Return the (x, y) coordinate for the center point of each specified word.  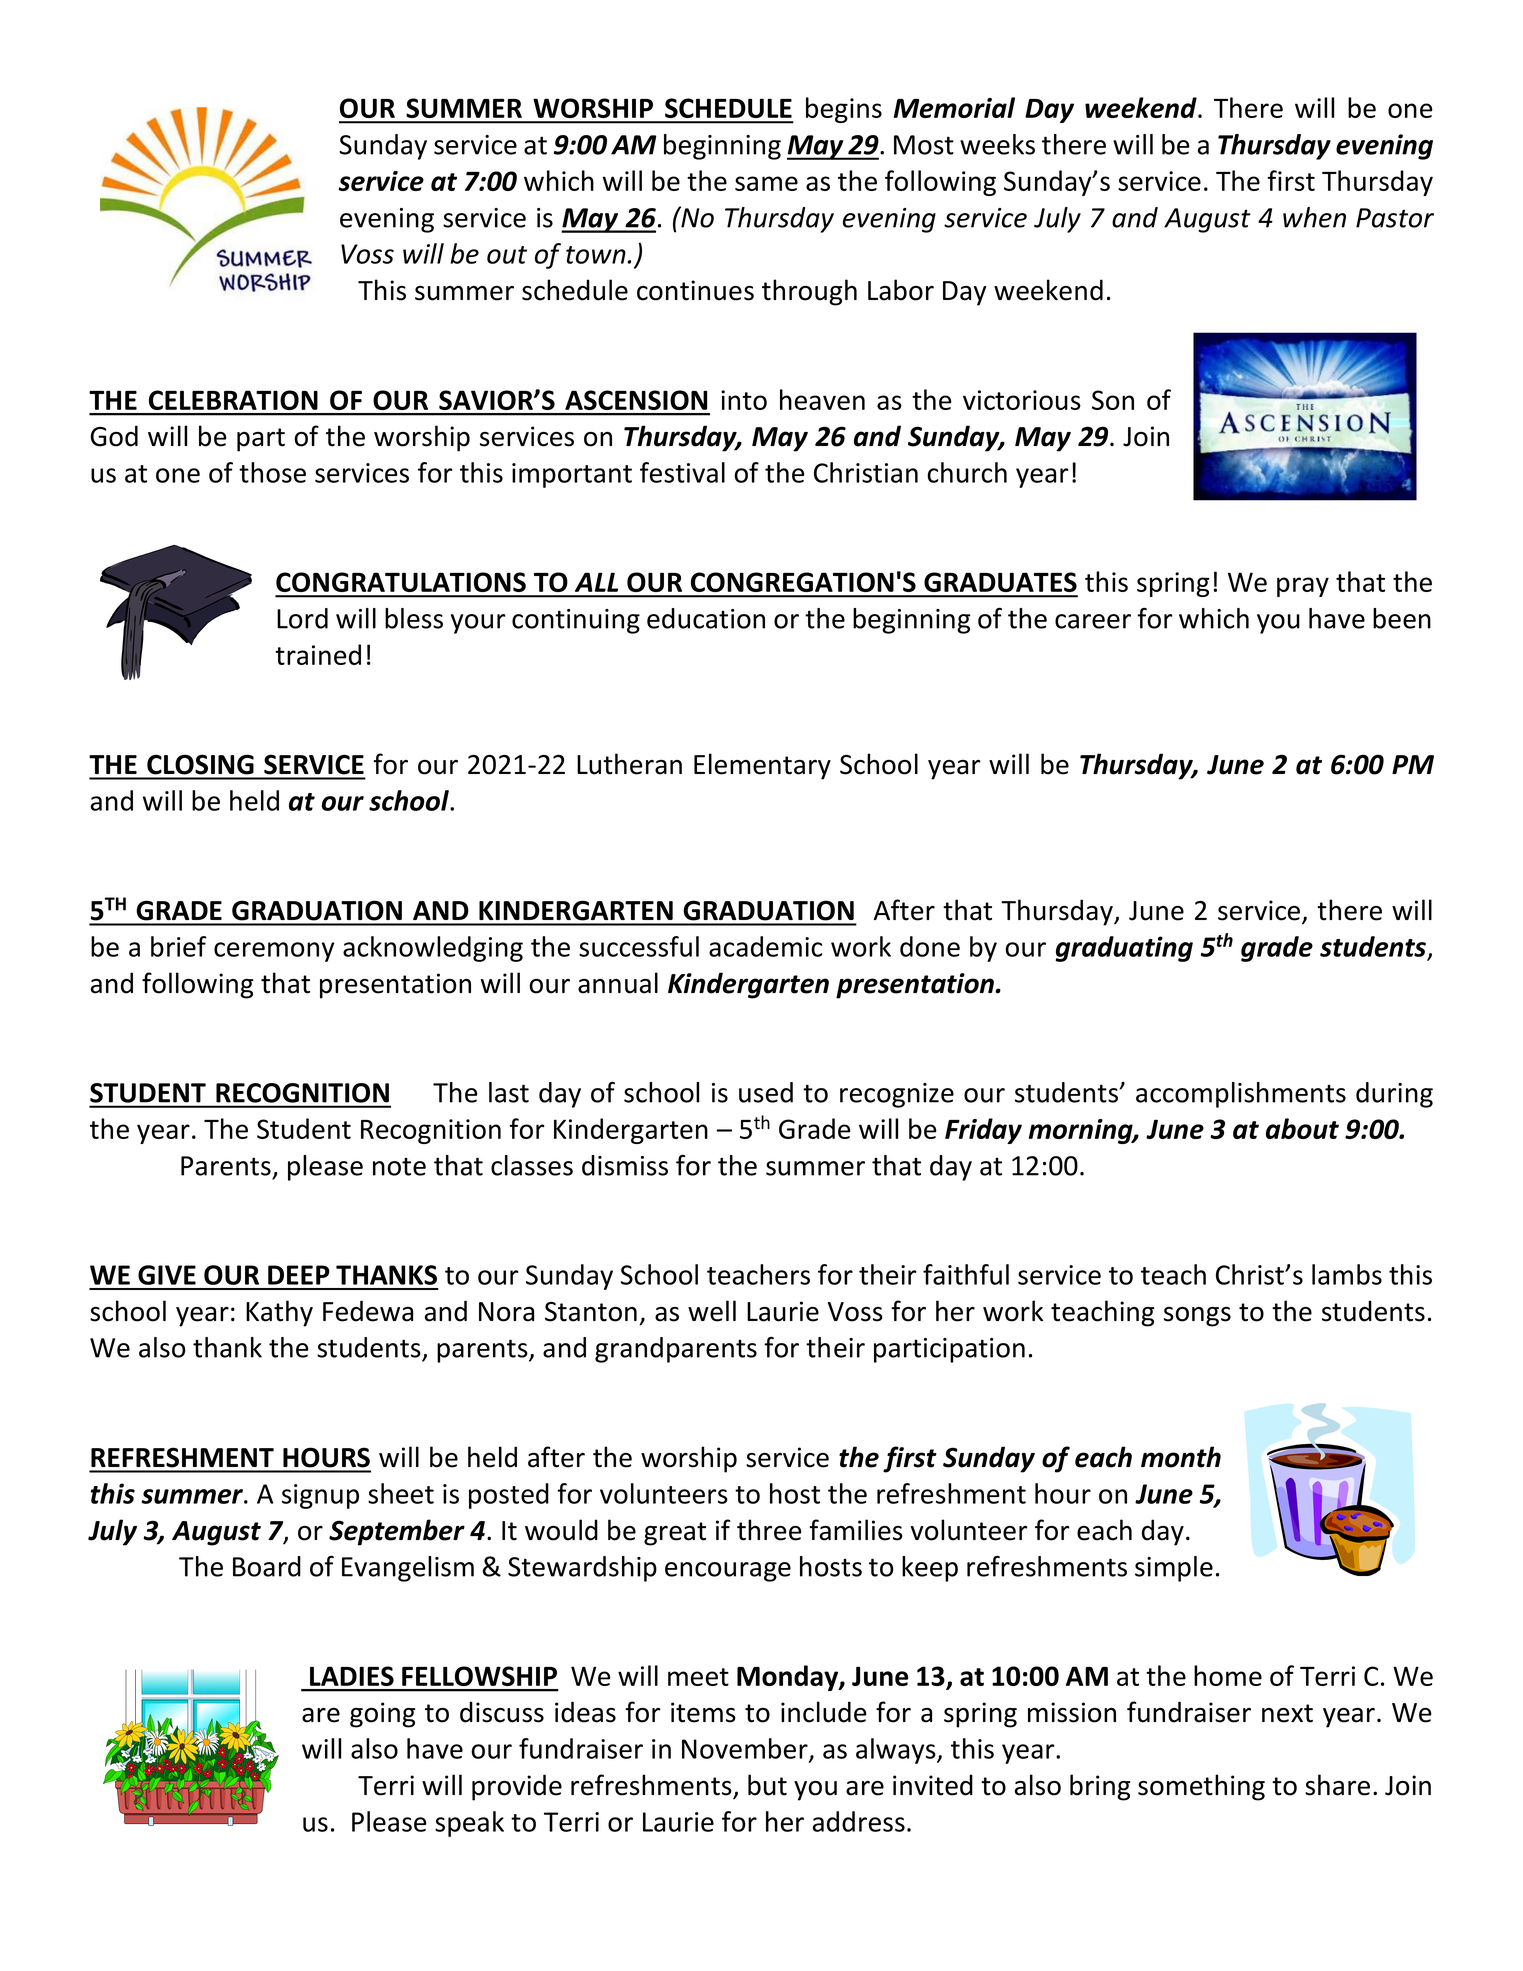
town (596, 255)
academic (765, 946)
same (766, 183)
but (767, 1785)
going (382, 1715)
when (1314, 217)
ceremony (274, 952)
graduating (1124, 949)
